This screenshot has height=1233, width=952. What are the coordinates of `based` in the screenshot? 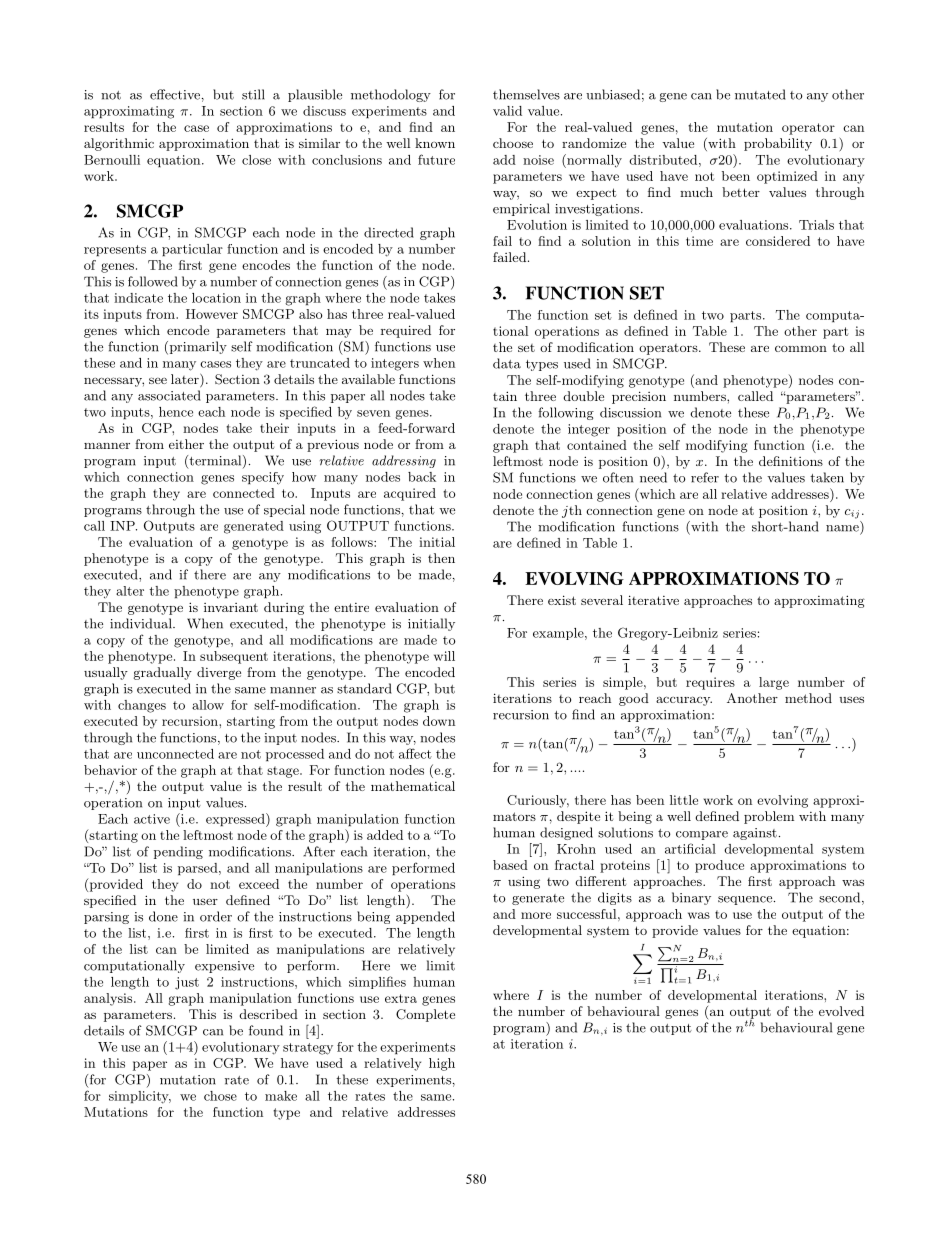 It's located at (510, 865).
